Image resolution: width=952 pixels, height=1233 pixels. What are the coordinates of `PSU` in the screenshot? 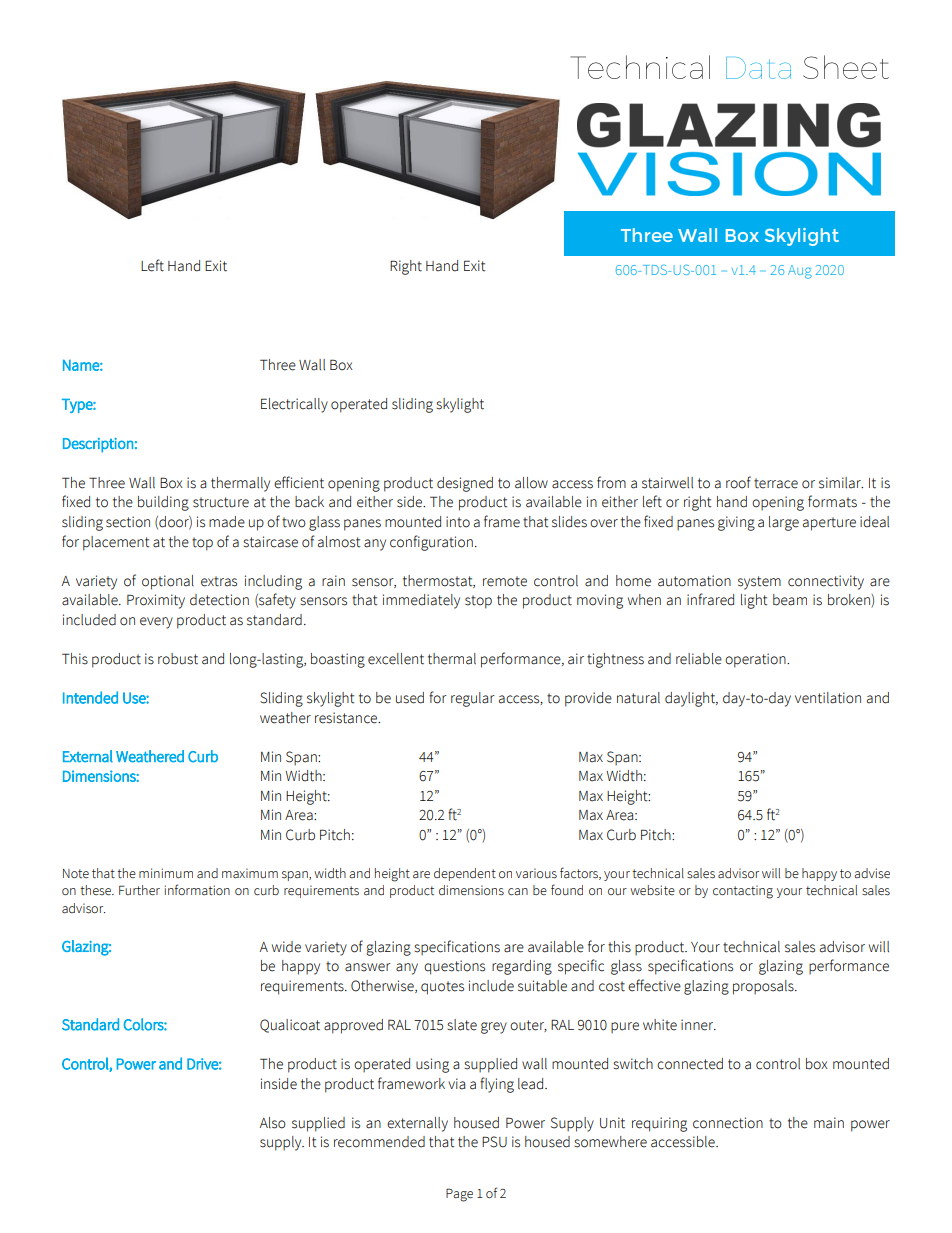 It's located at (494, 1142).
